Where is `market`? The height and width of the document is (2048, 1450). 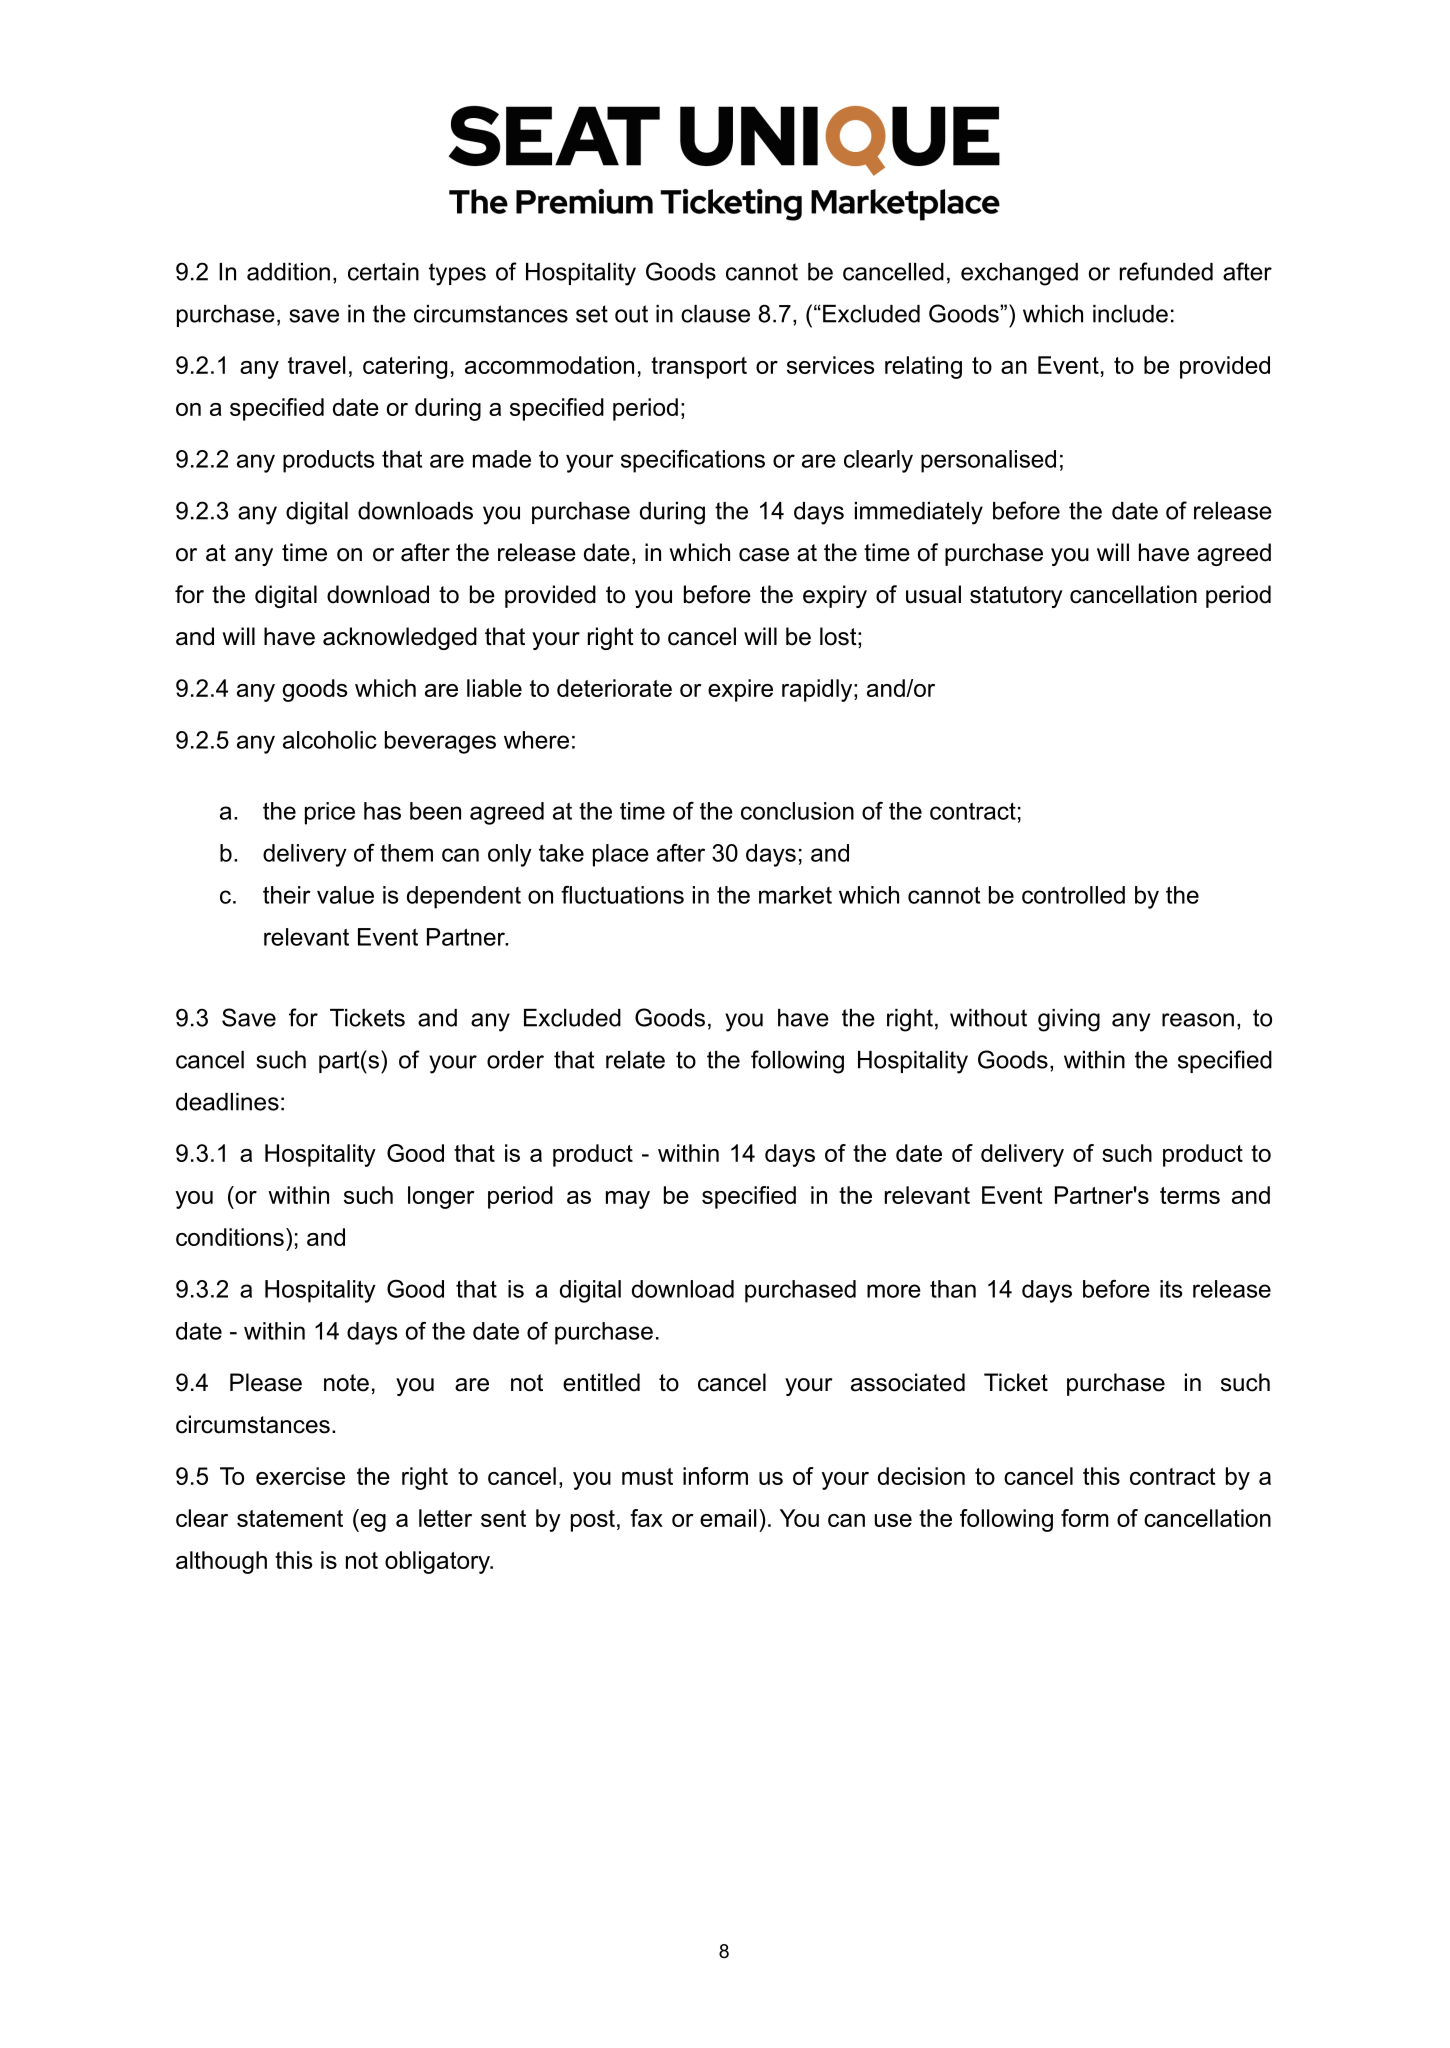
market is located at coordinates (795, 895).
